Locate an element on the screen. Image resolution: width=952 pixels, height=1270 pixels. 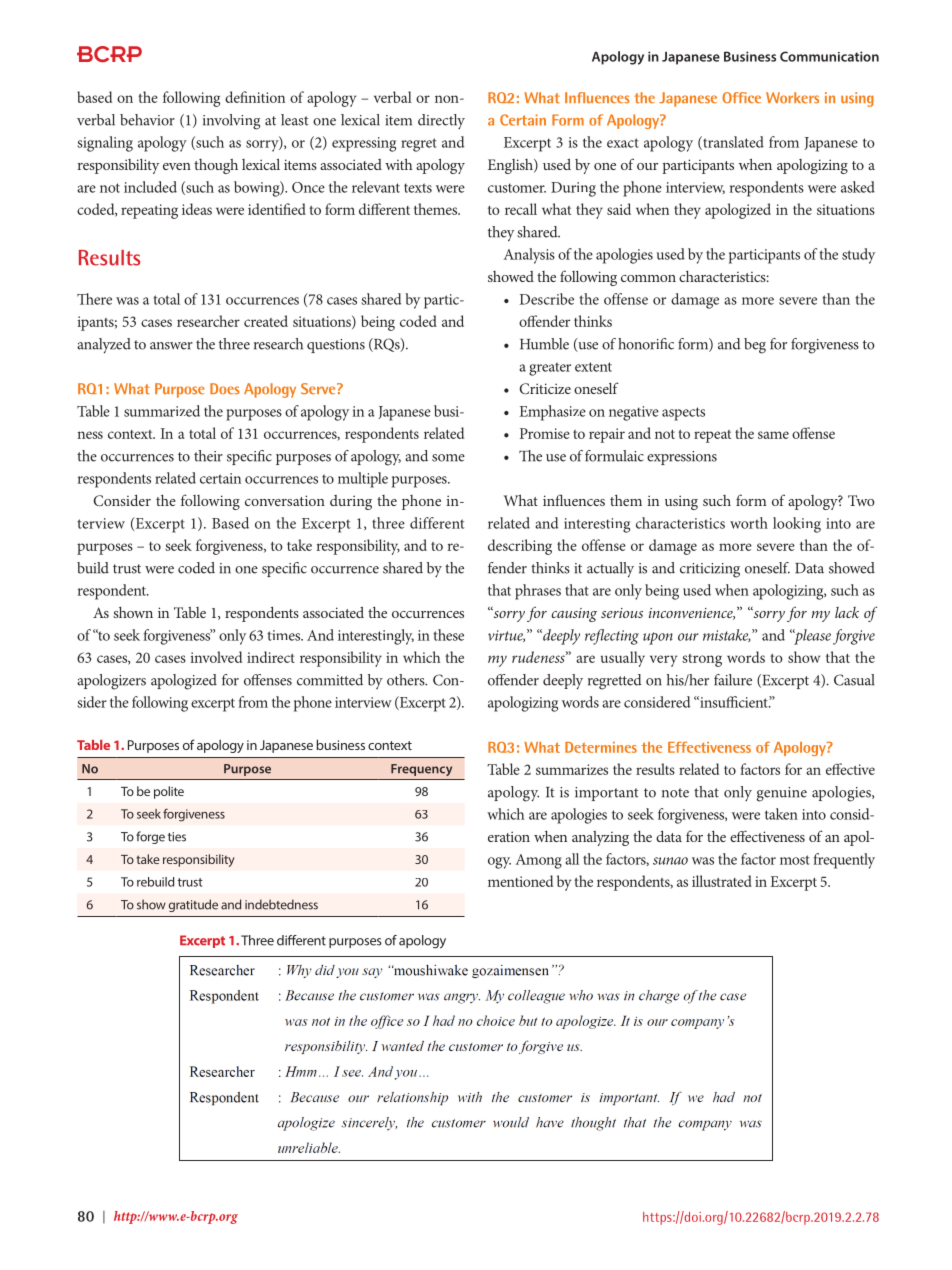
answer is located at coordinates (171, 346).
